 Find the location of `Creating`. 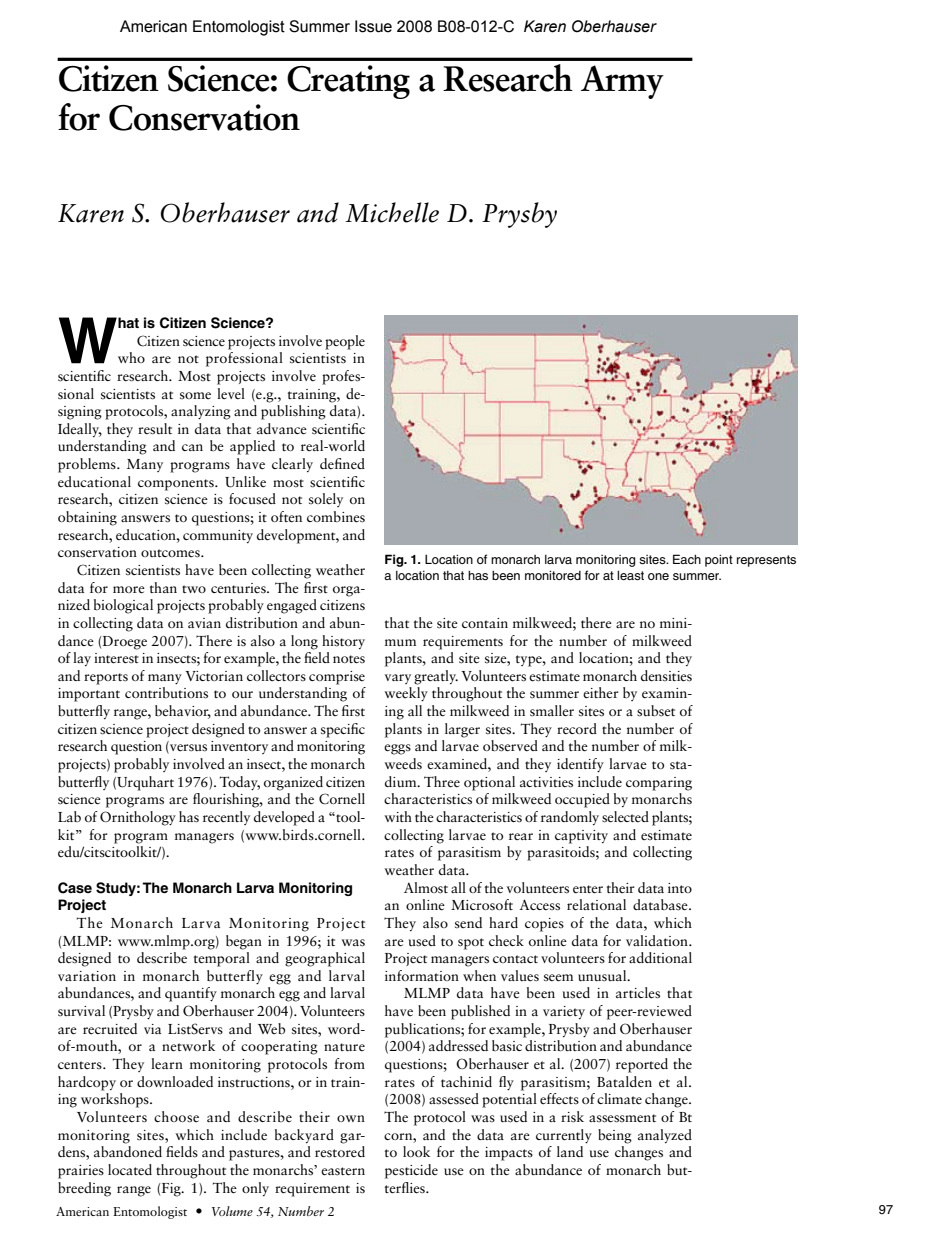

Creating is located at coordinates (348, 82).
